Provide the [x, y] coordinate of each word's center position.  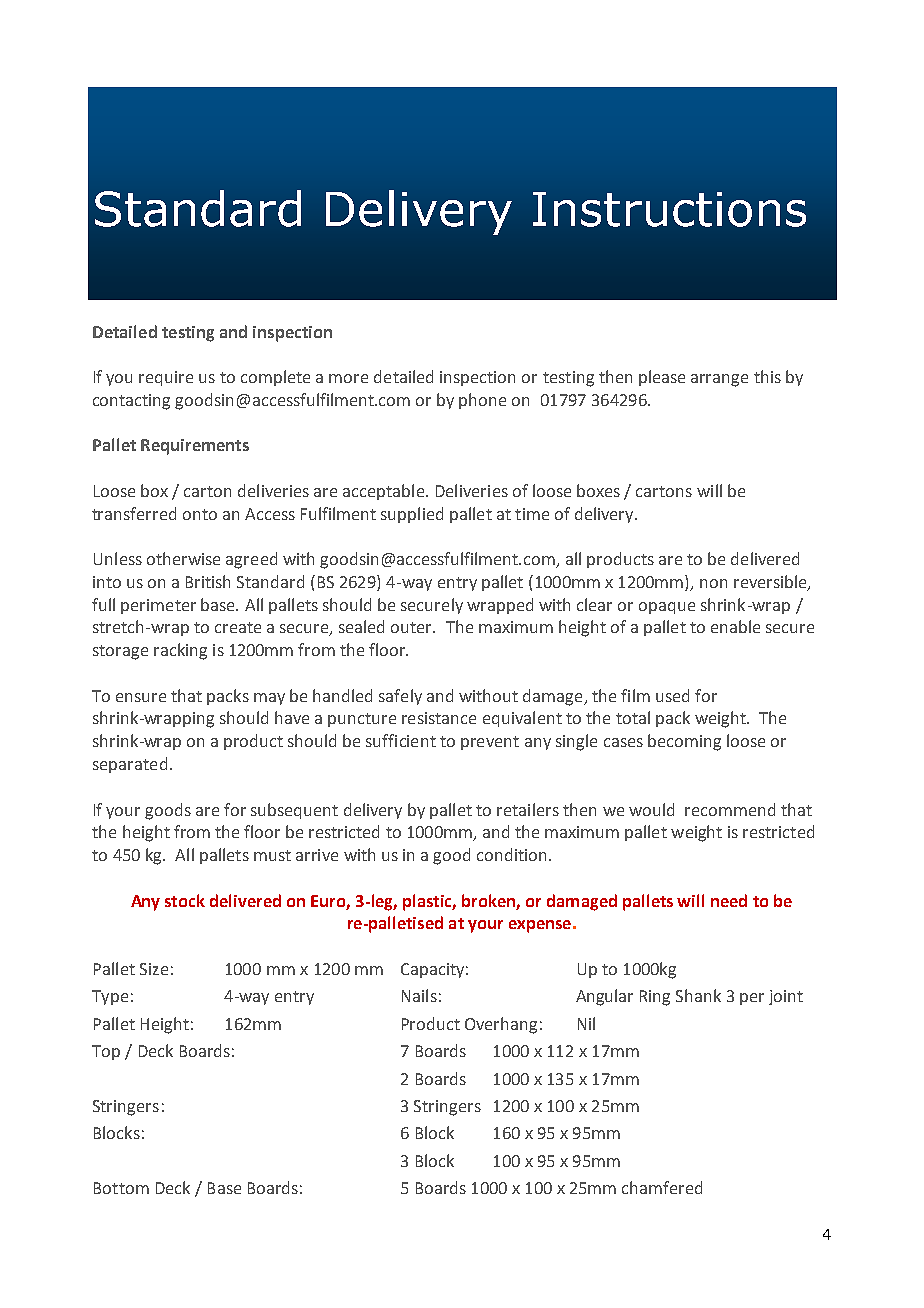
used [672, 695]
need [729, 900]
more [348, 378]
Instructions [669, 209]
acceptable [383, 492]
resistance [439, 718]
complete [275, 378]
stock [185, 900]
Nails [419, 995]
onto [200, 514]
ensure [141, 697]
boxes [598, 490]
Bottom [121, 1188]
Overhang [501, 1025]
